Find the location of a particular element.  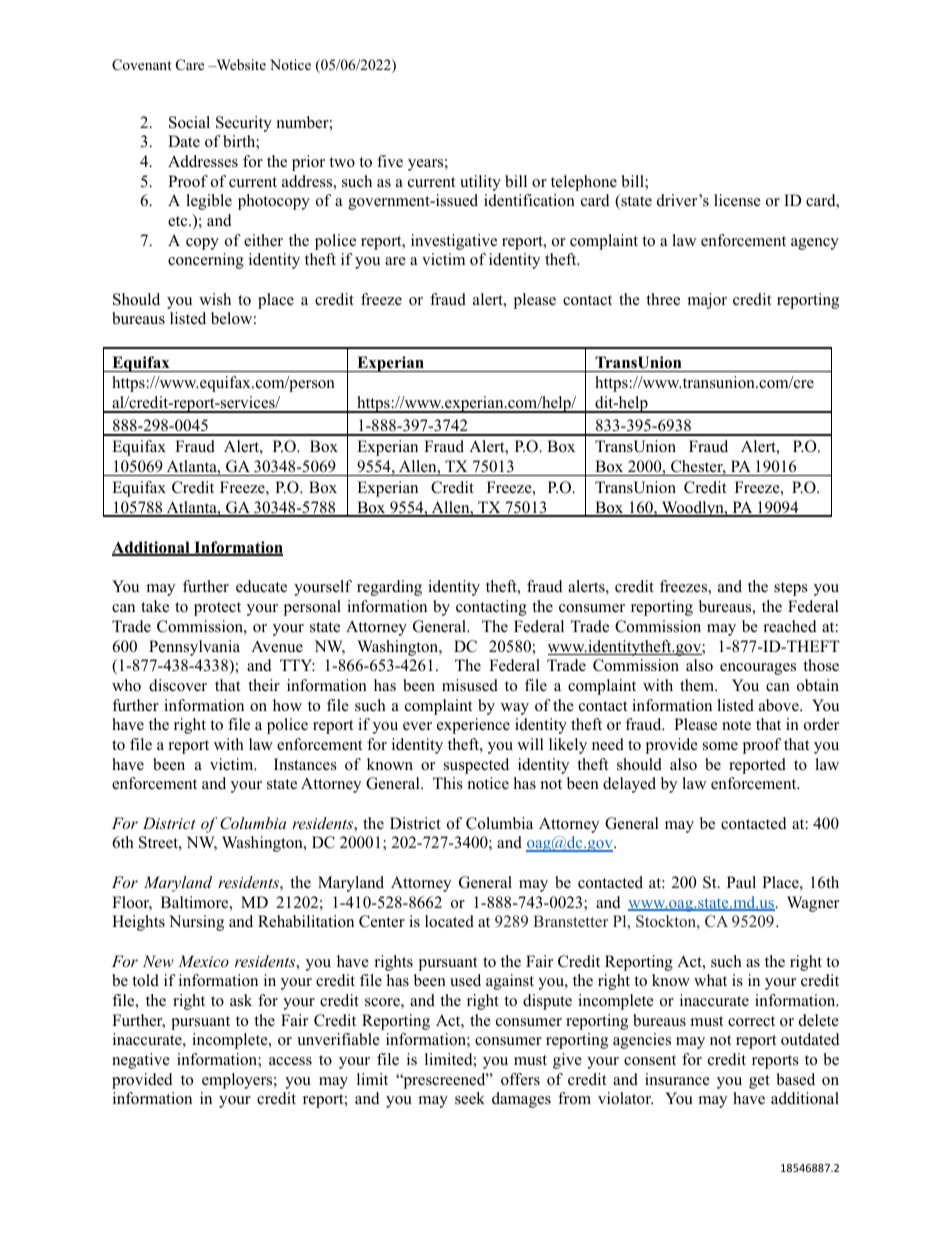

investigative is located at coordinates (454, 242).
